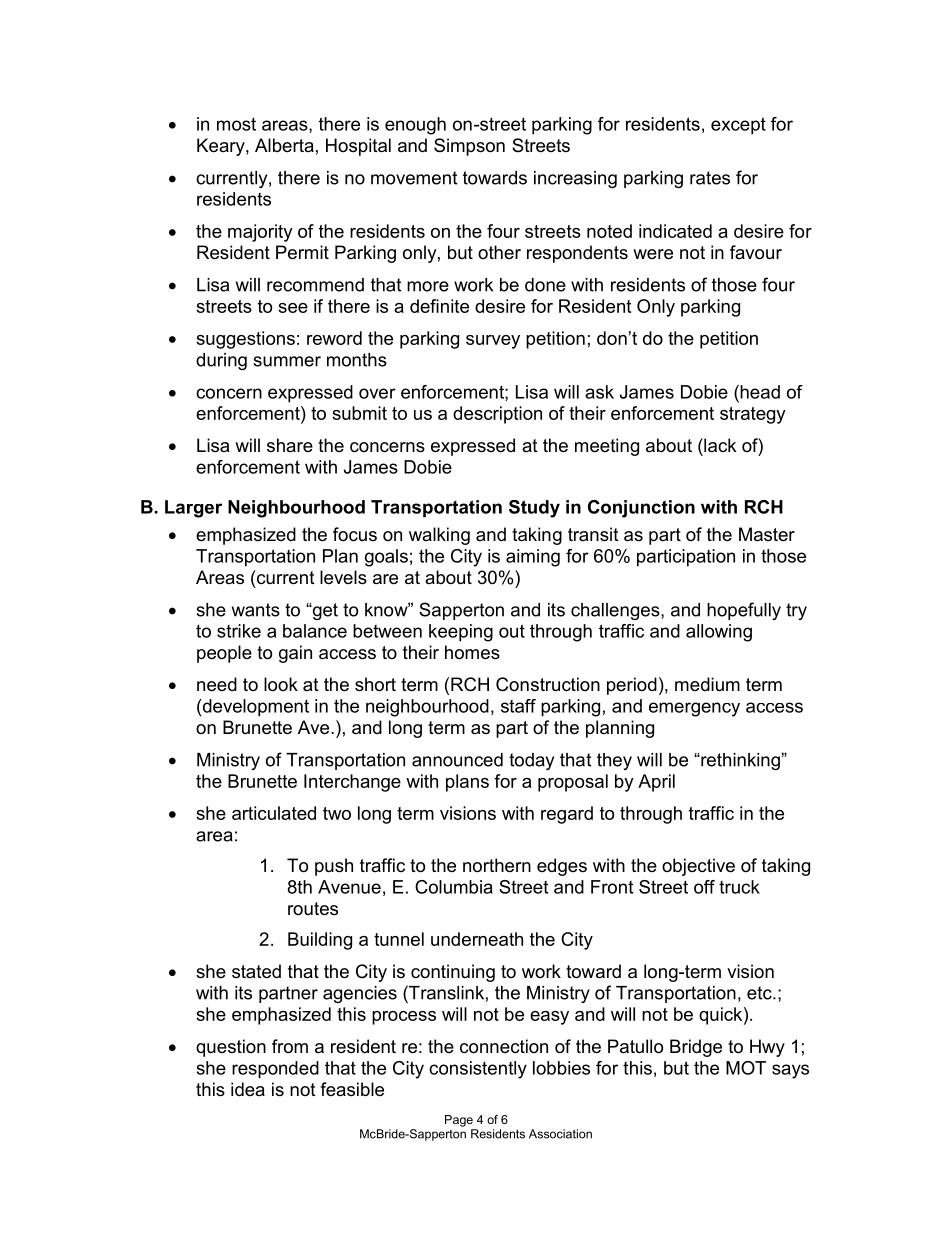 This image has height=1233, width=952. Describe the element at coordinates (248, 1089) in the image. I see `idea` at that location.
